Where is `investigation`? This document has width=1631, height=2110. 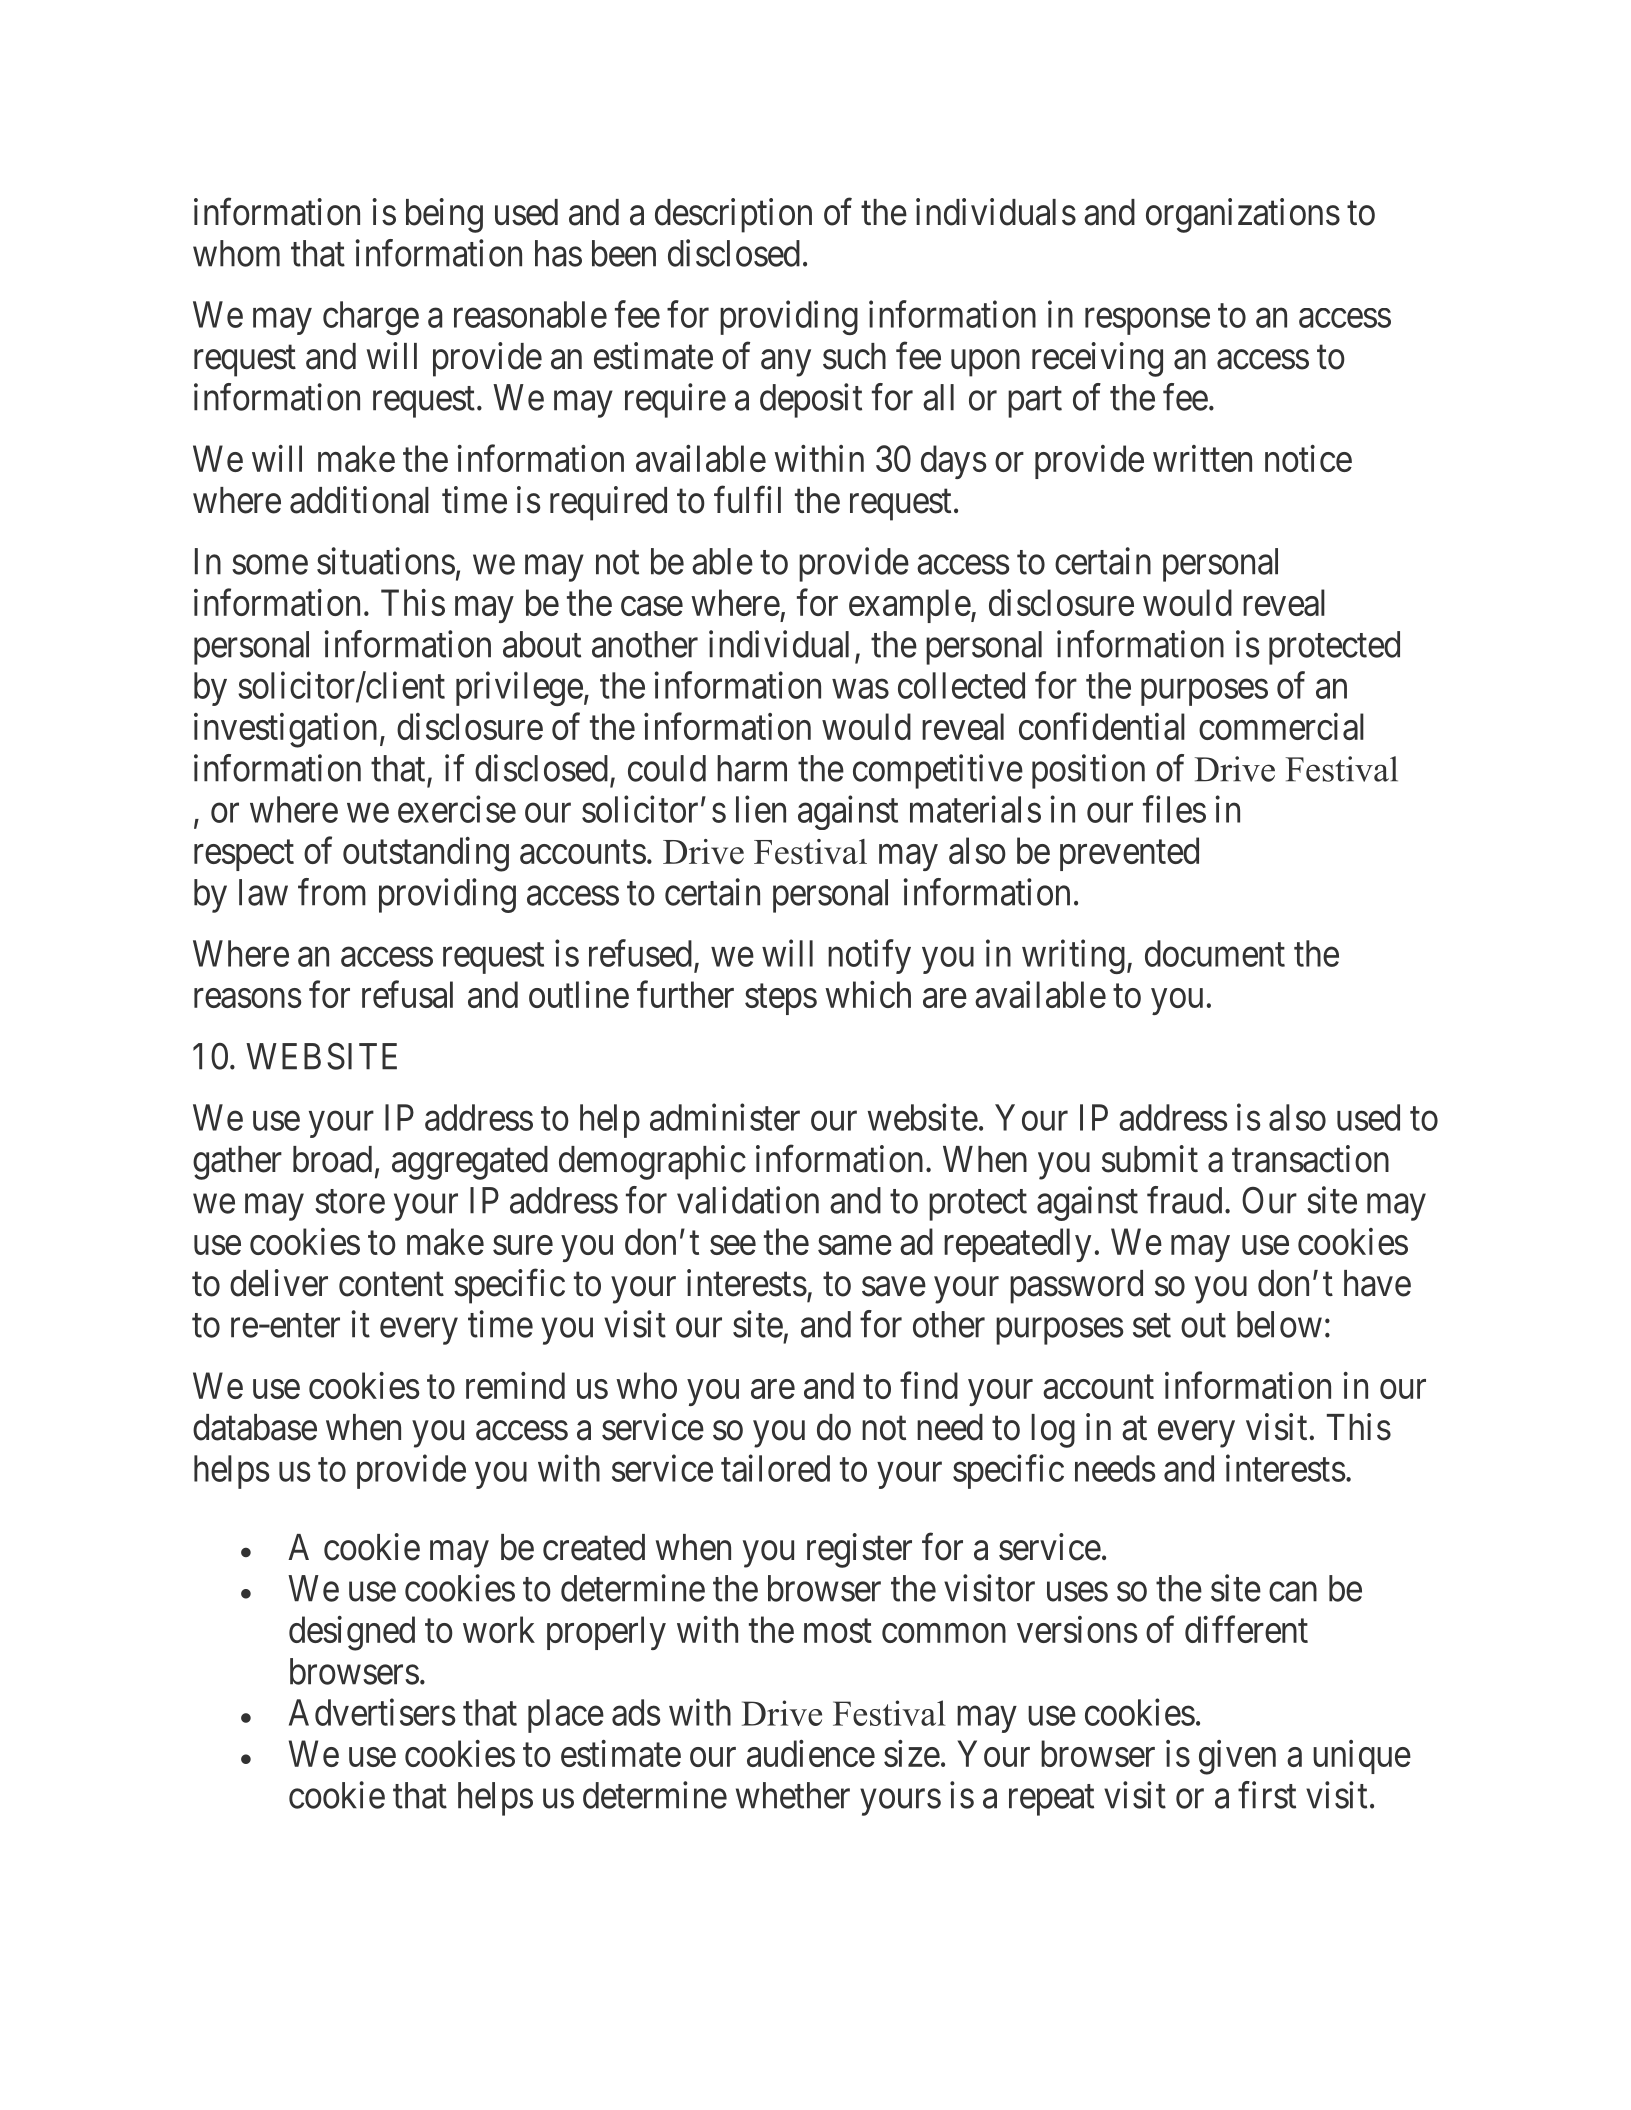 investigation is located at coordinates (285, 730).
